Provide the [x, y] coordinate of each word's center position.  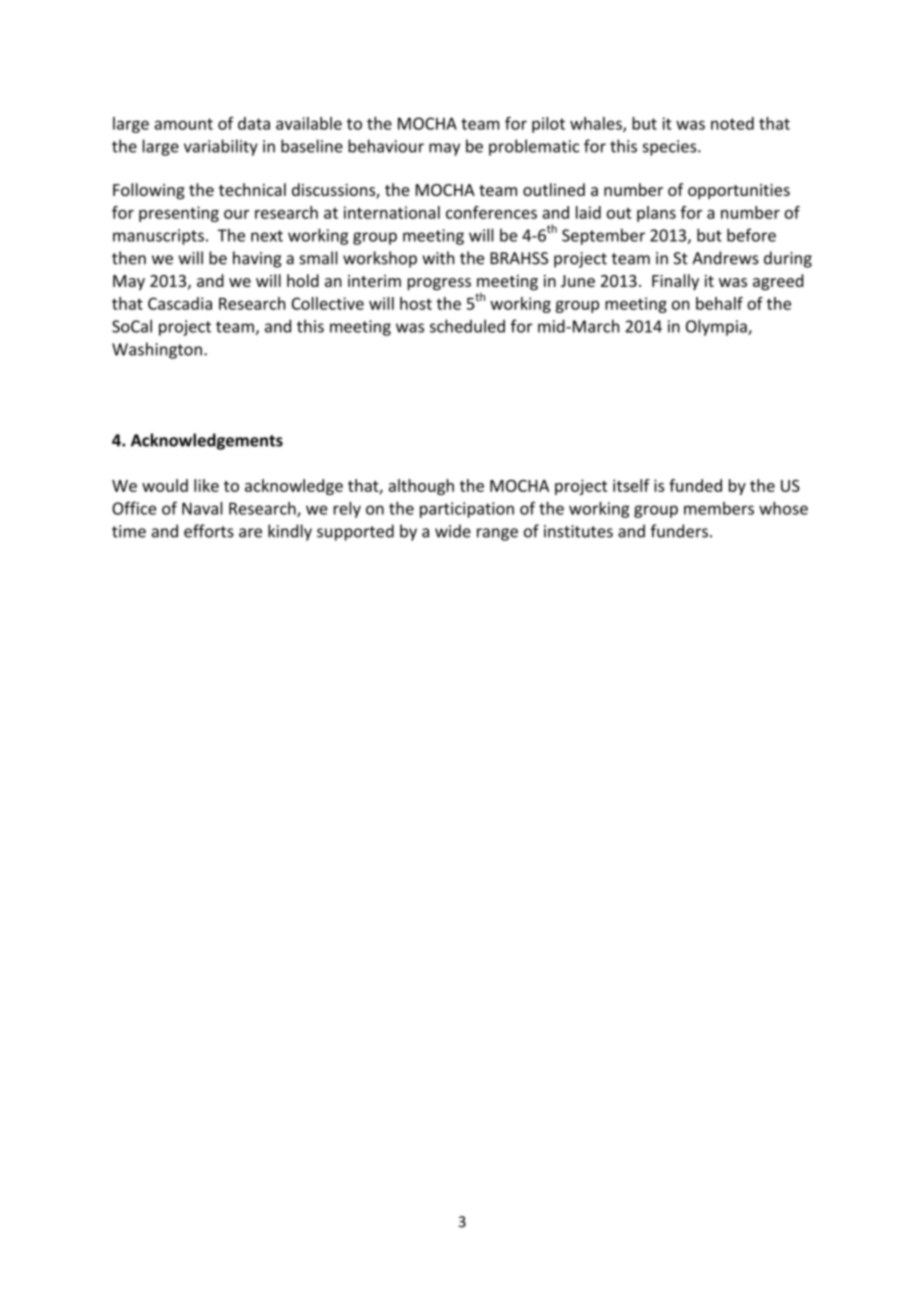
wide [453, 531]
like [206, 485]
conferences [491, 212]
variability [221, 147]
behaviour [386, 146]
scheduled [467, 326]
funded [695, 485]
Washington [157, 350]
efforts [209, 531]
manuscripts [158, 237]
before [751, 235]
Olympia [717, 327]
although [421, 487]
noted [732, 123]
